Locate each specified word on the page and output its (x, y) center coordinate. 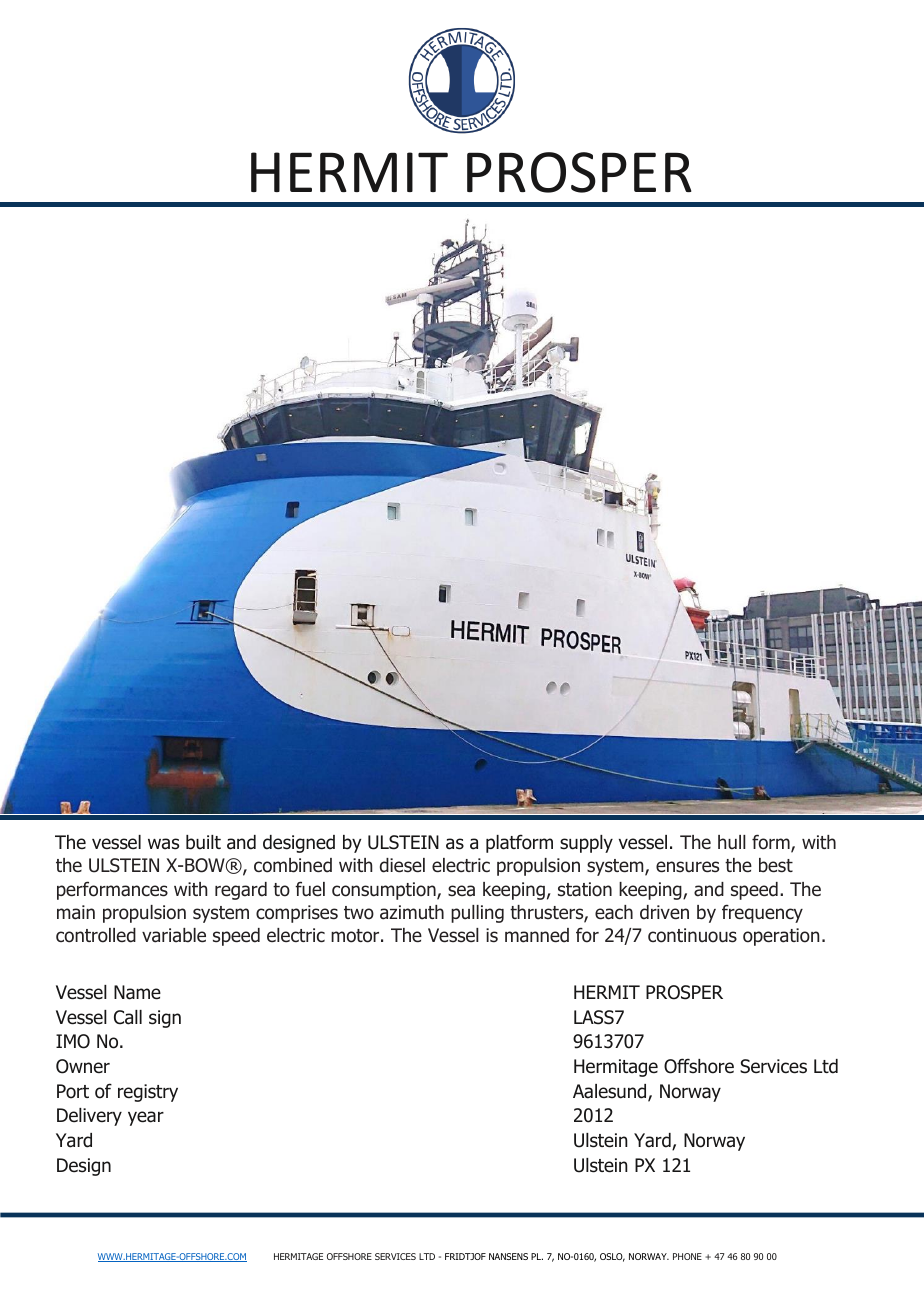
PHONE (687, 1256)
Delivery (89, 1117)
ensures (687, 867)
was (163, 844)
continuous (692, 935)
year (146, 1118)
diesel (402, 865)
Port (73, 1091)
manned (537, 935)
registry (148, 1093)
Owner (83, 1066)
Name (137, 992)
